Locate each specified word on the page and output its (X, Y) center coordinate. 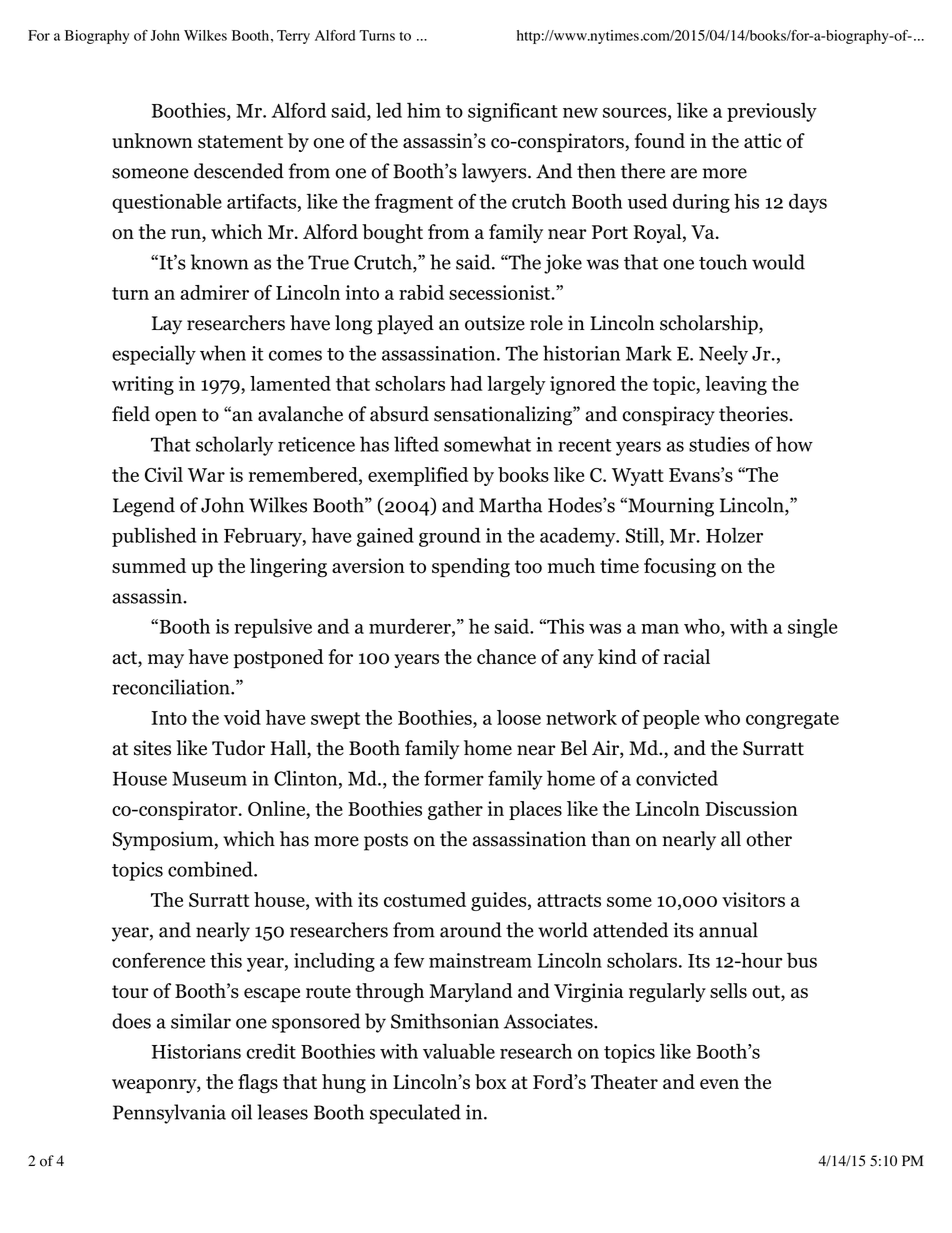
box (491, 1082)
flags (258, 1084)
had (466, 383)
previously (772, 112)
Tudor (238, 748)
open (176, 418)
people (671, 719)
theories (754, 414)
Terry (293, 37)
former (454, 778)
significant (513, 112)
